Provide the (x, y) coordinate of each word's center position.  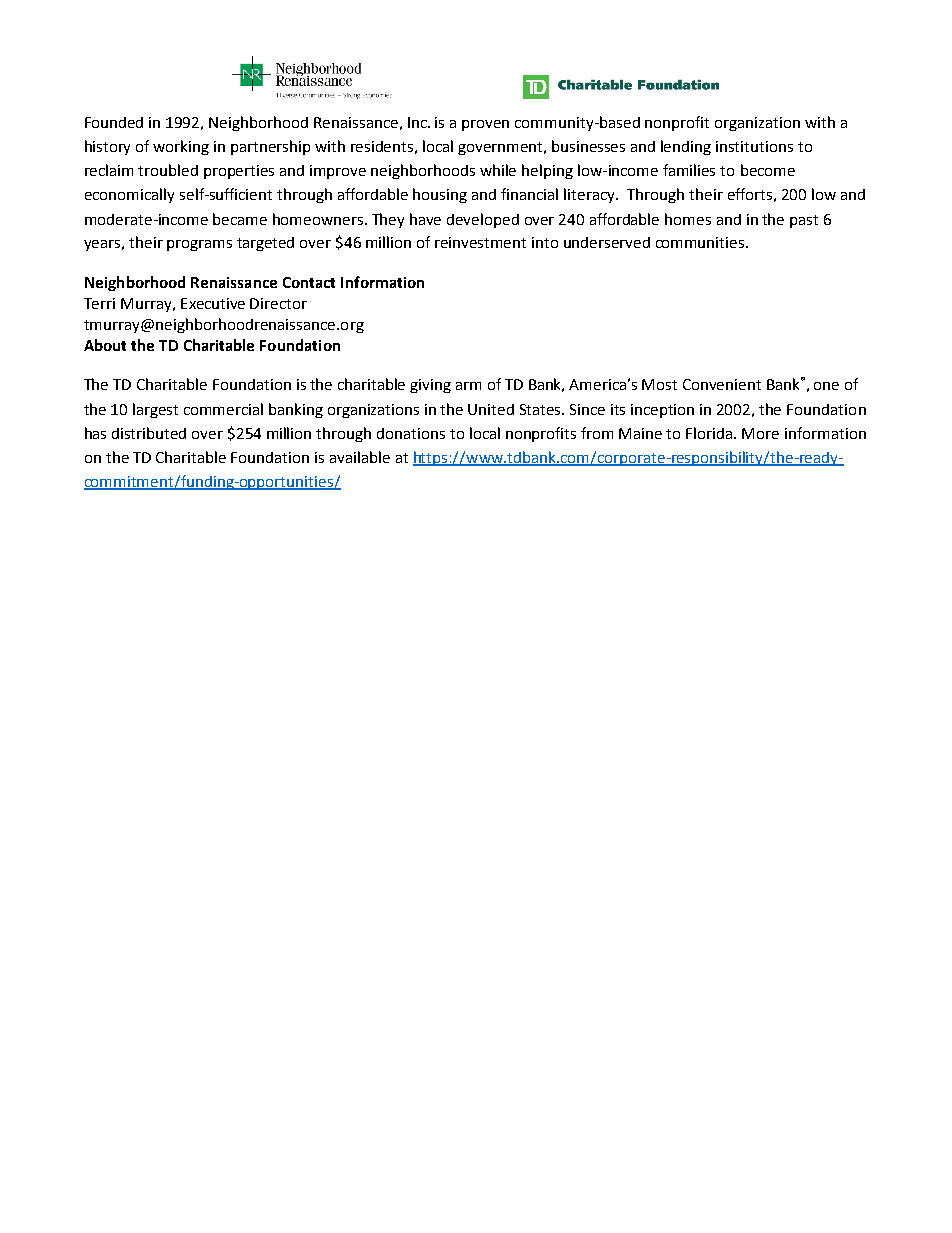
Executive (213, 303)
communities (701, 242)
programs (199, 245)
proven (485, 125)
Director (278, 303)
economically (129, 195)
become (768, 170)
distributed (149, 433)
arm (468, 386)
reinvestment (480, 242)
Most (659, 384)
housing (440, 195)
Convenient (722, 384)
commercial (223, 409)
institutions (754, 146)
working (181, 147)
